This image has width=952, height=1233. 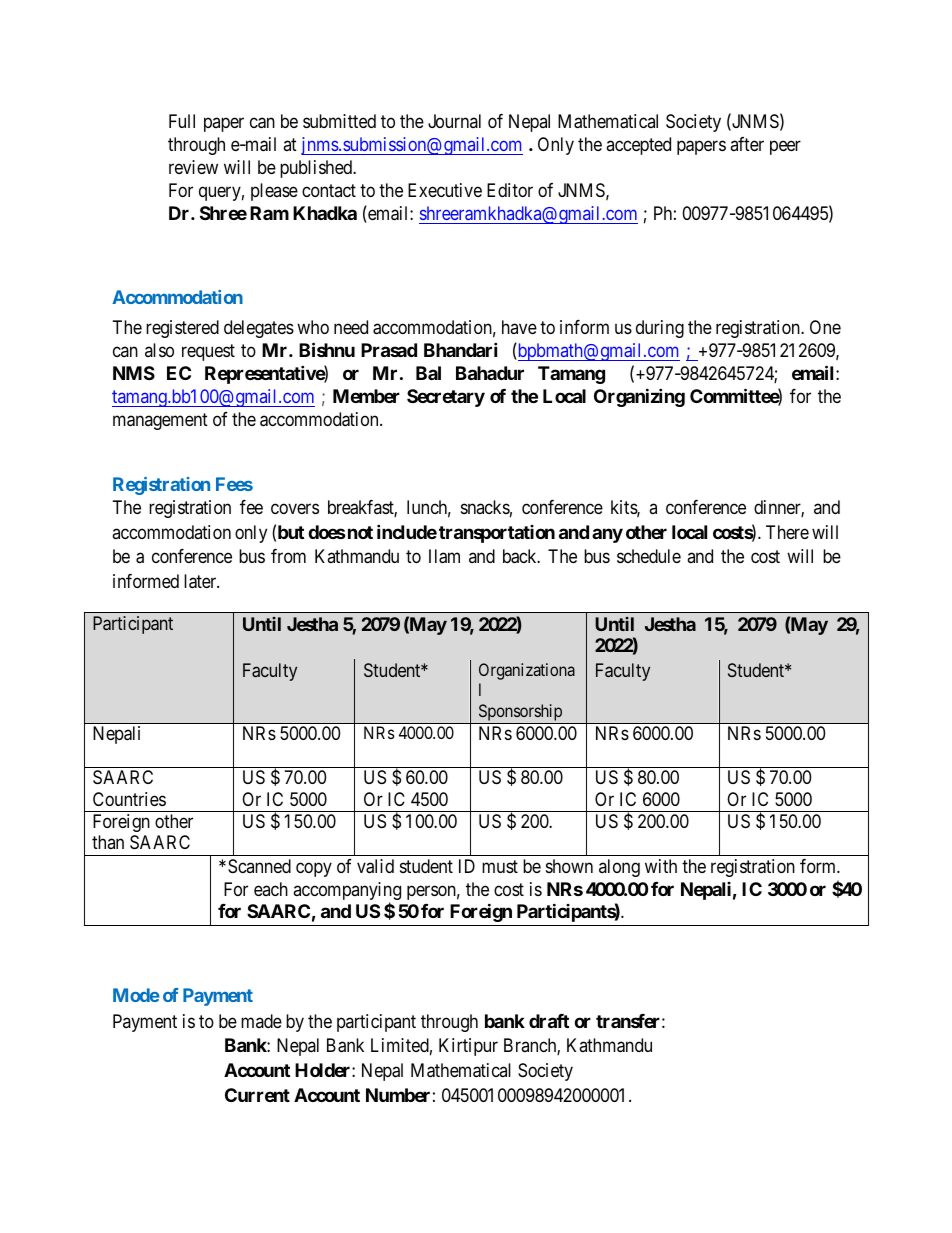 I want to click on Sponsorship, so click(x=520, y=714).
